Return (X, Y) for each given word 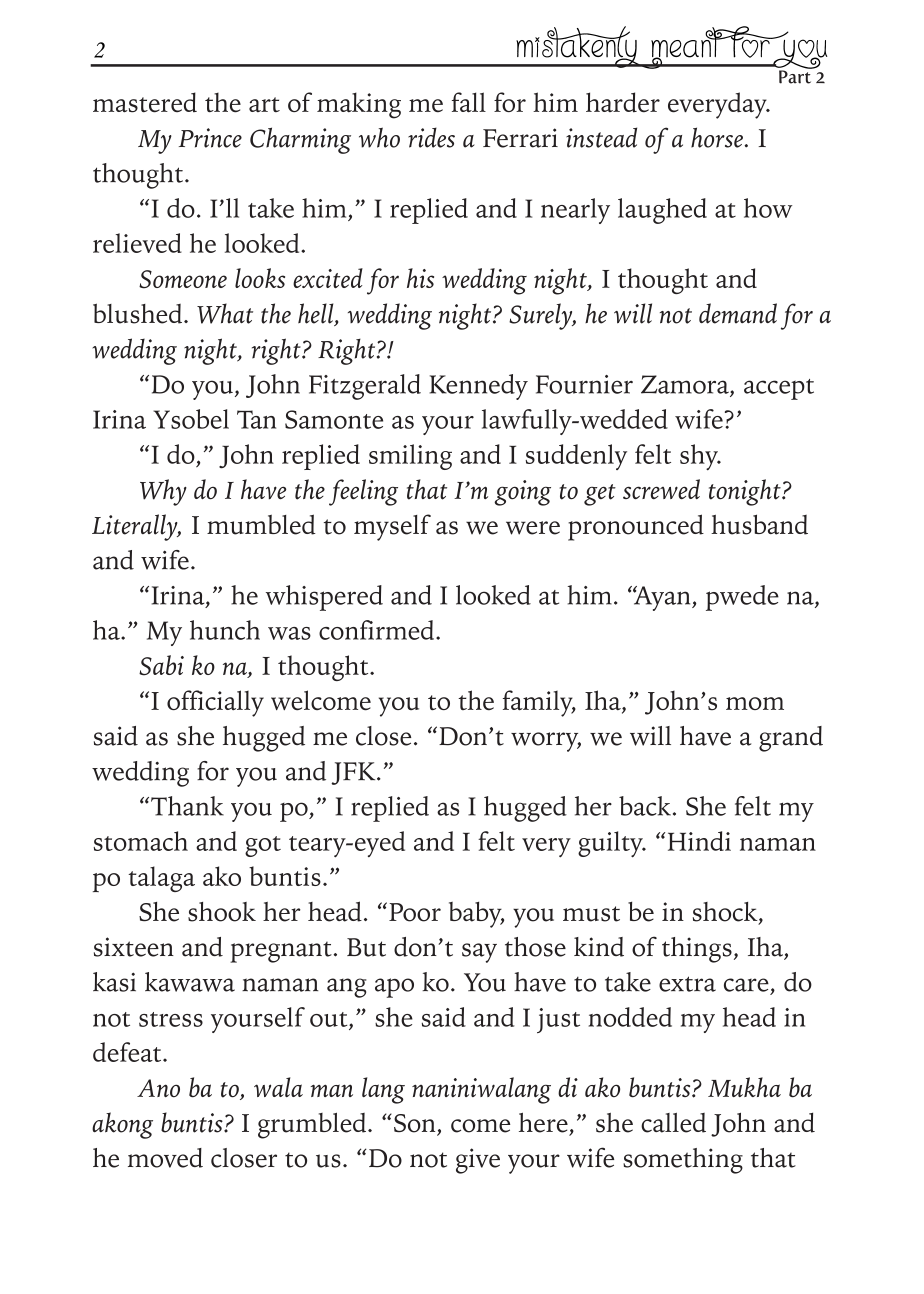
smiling (410, 457)
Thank (187, 806)
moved (165, 1158)
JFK (354, 773)
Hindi (699, 841)
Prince (210, 138)
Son (416, 1124)
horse (717, 137)
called (673, 1123)
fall (469, 102)
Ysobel (191, 419)
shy (700, 457)
